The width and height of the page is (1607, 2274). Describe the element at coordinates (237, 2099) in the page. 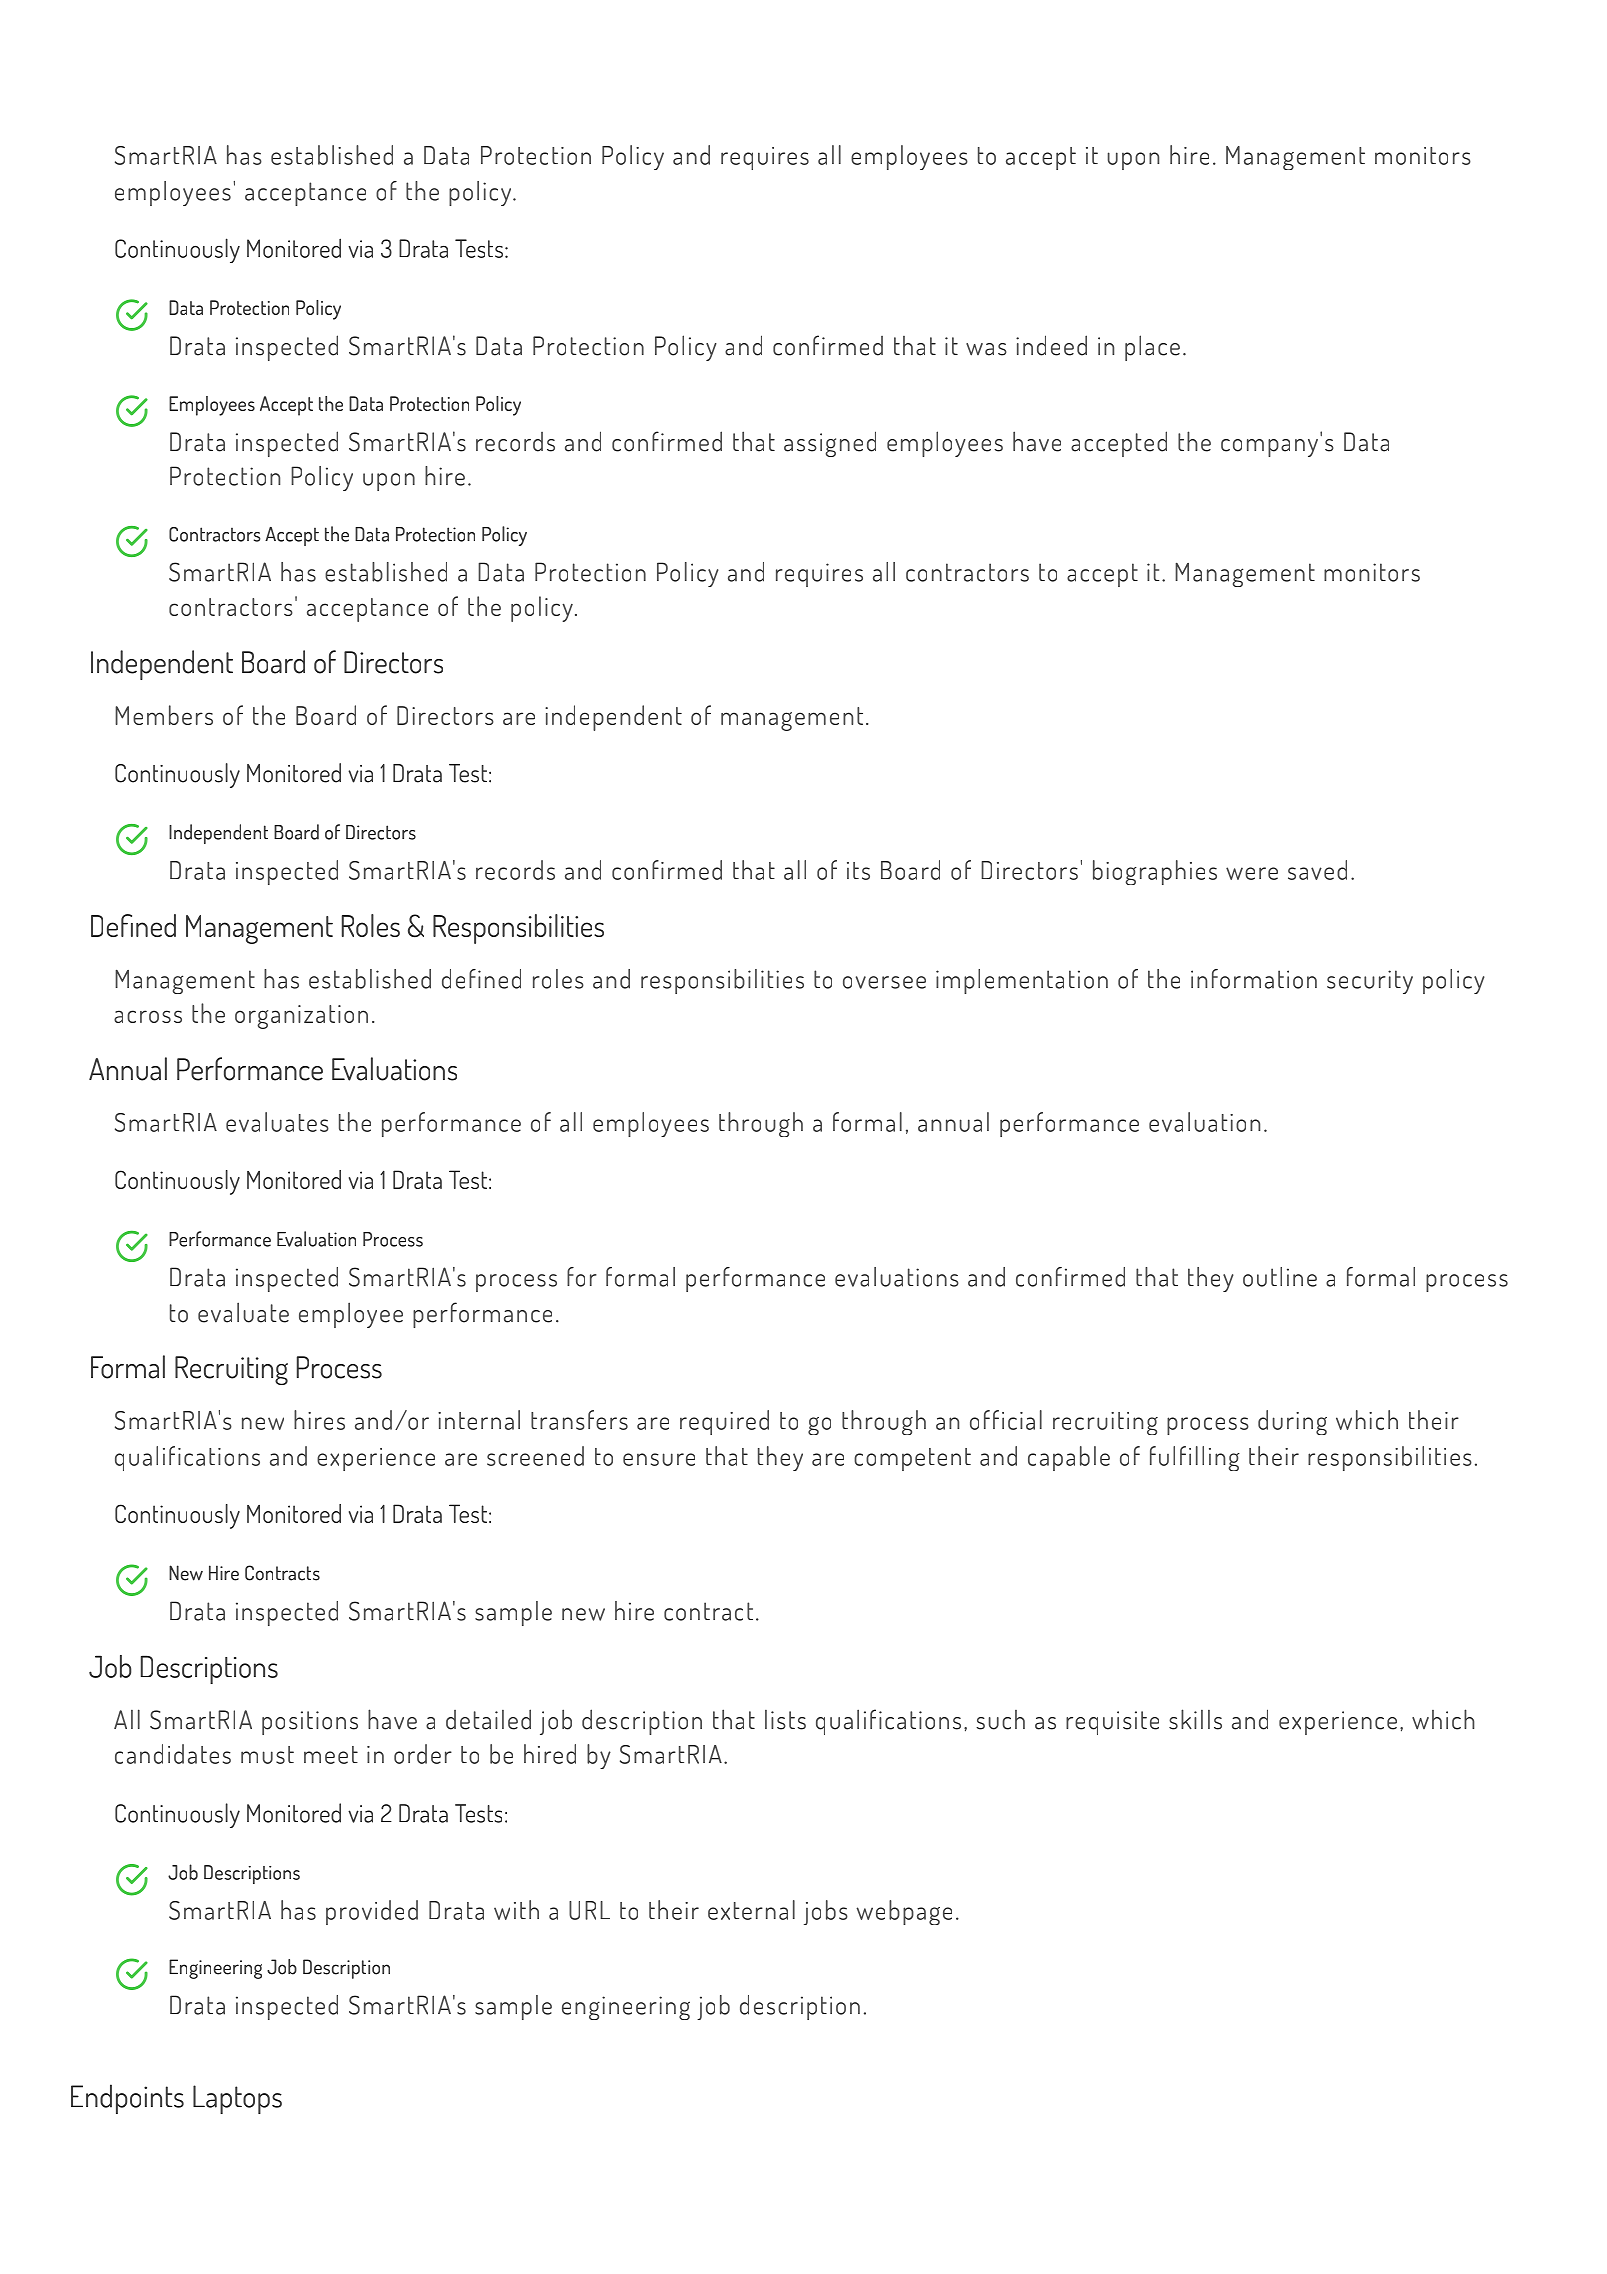

I see `Laptops` at that location.
